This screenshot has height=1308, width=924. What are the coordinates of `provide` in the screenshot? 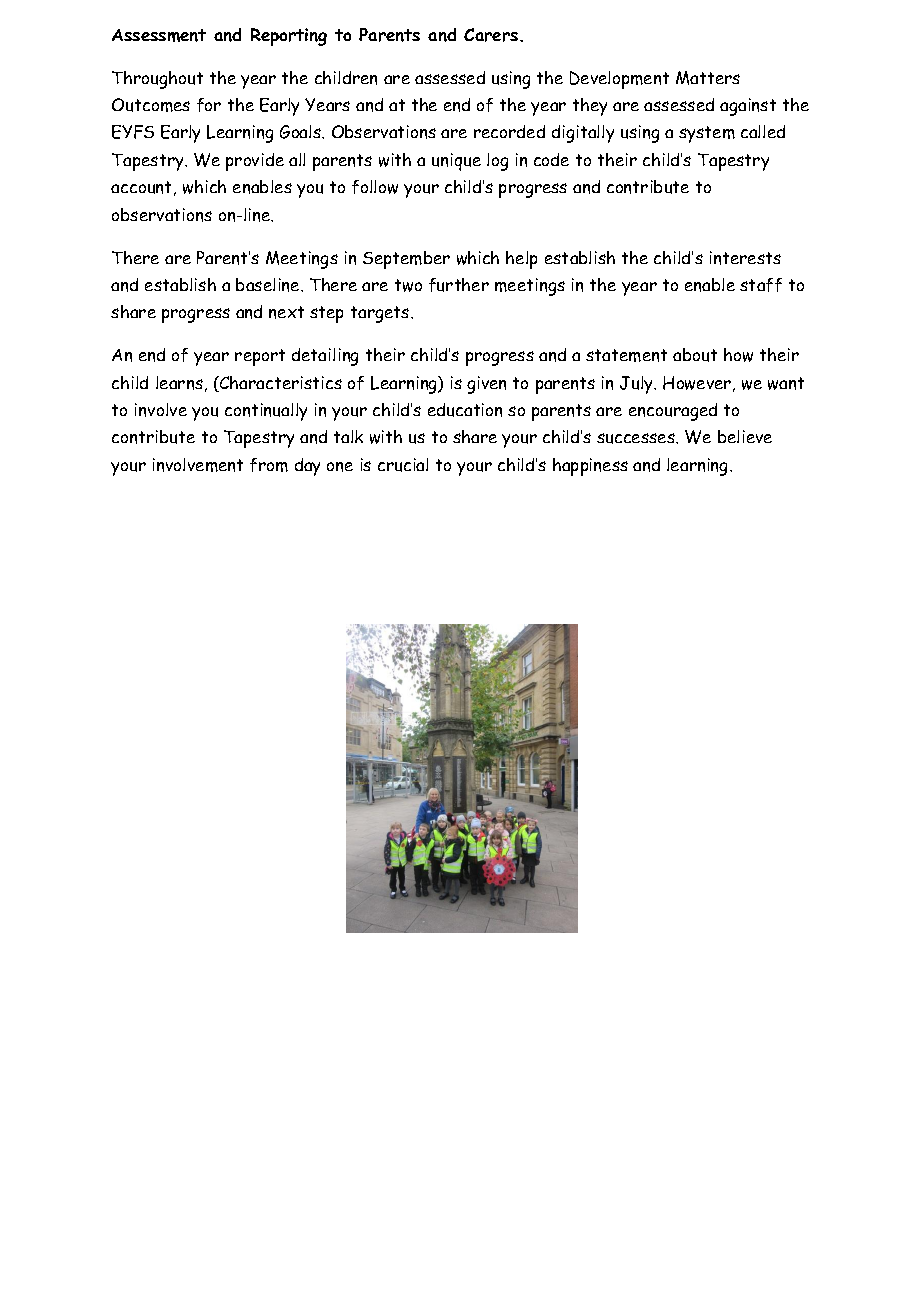 It's located at (255, 162).
